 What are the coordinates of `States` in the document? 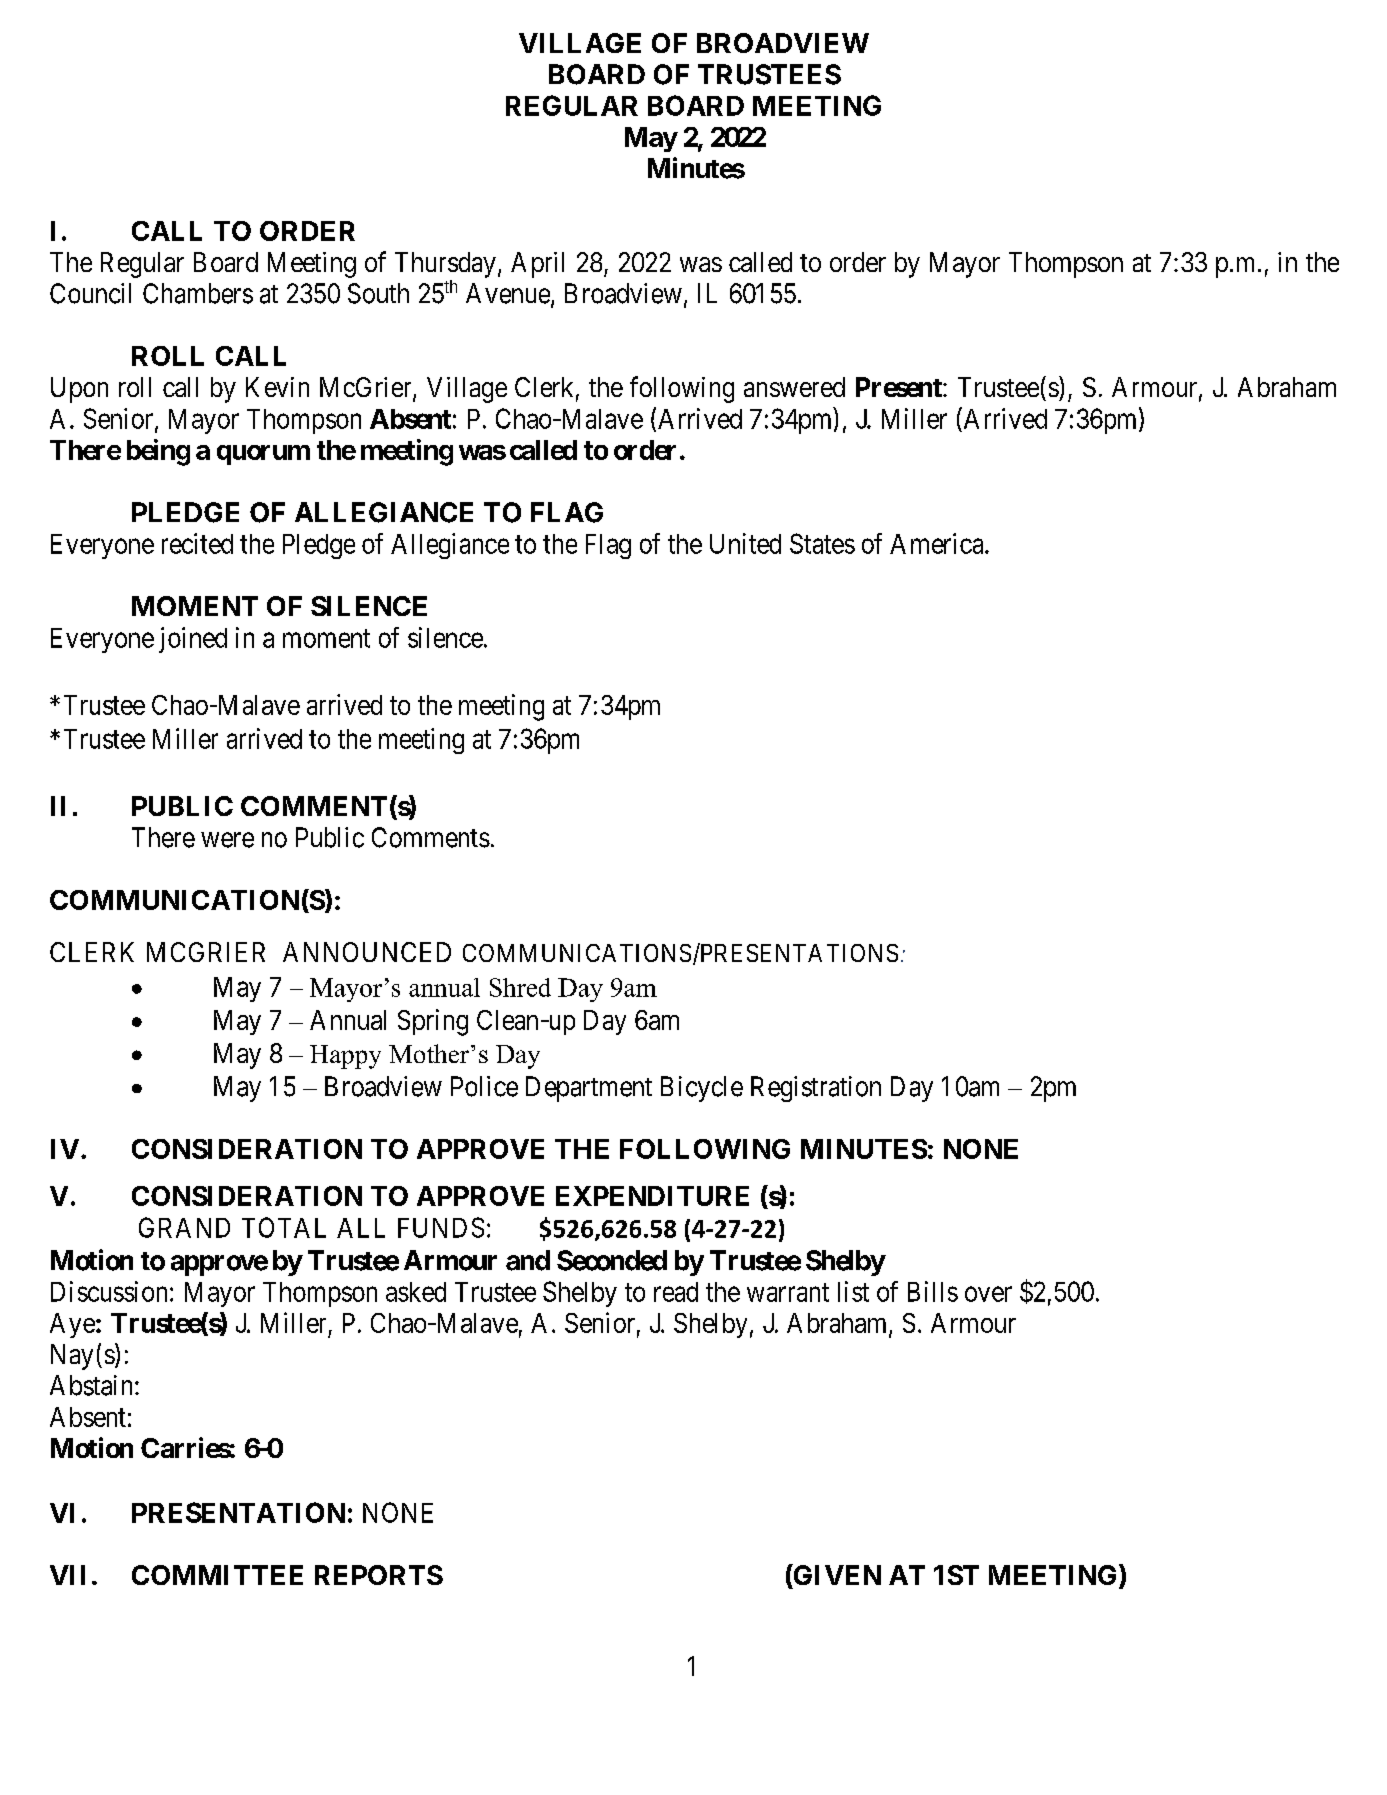 It's located at (822, 543).
